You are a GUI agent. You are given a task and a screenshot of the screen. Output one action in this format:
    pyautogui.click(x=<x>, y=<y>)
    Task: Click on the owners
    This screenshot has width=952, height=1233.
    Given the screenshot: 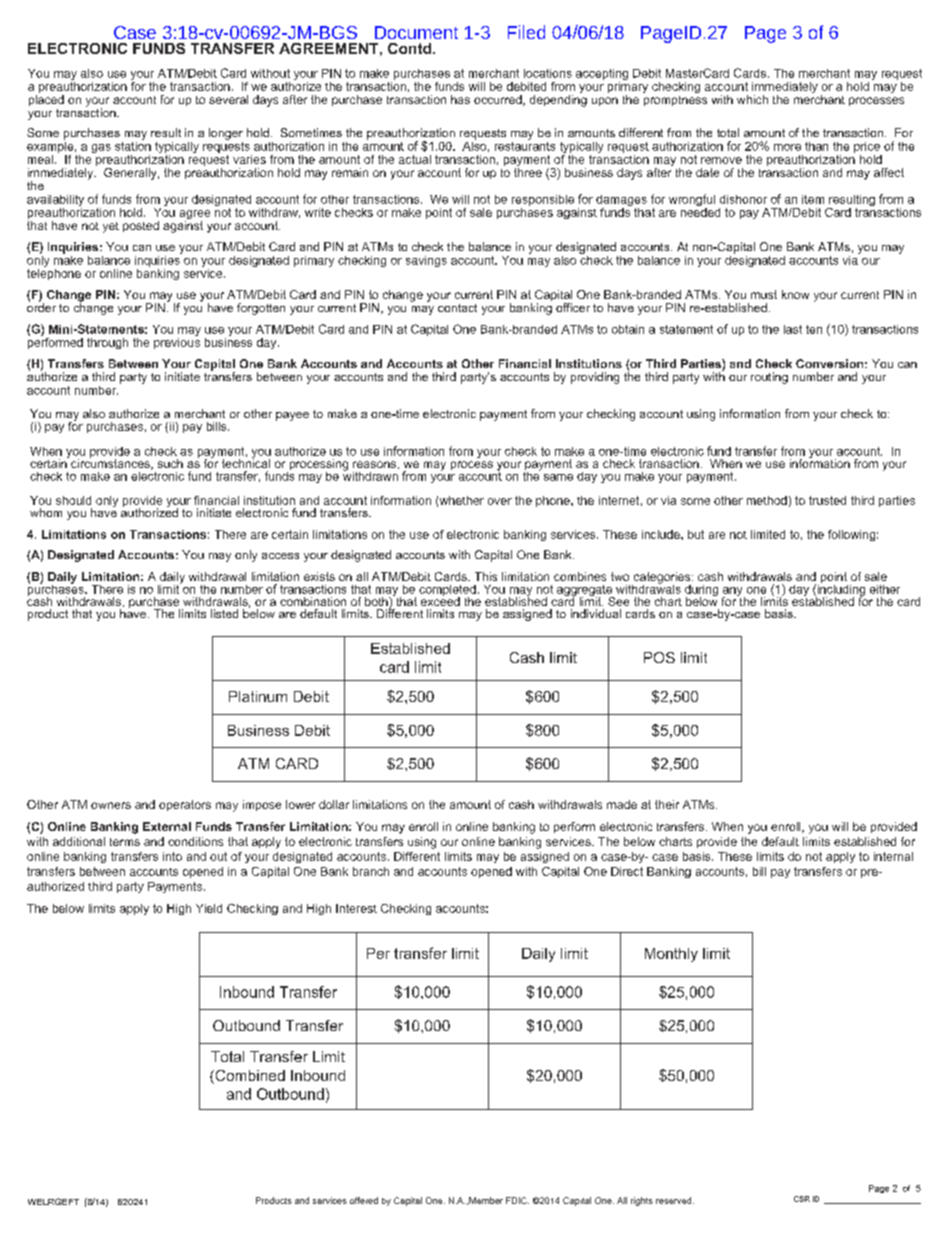 What is the action you would take?
    pyautogui.click(x=111, y=805)
